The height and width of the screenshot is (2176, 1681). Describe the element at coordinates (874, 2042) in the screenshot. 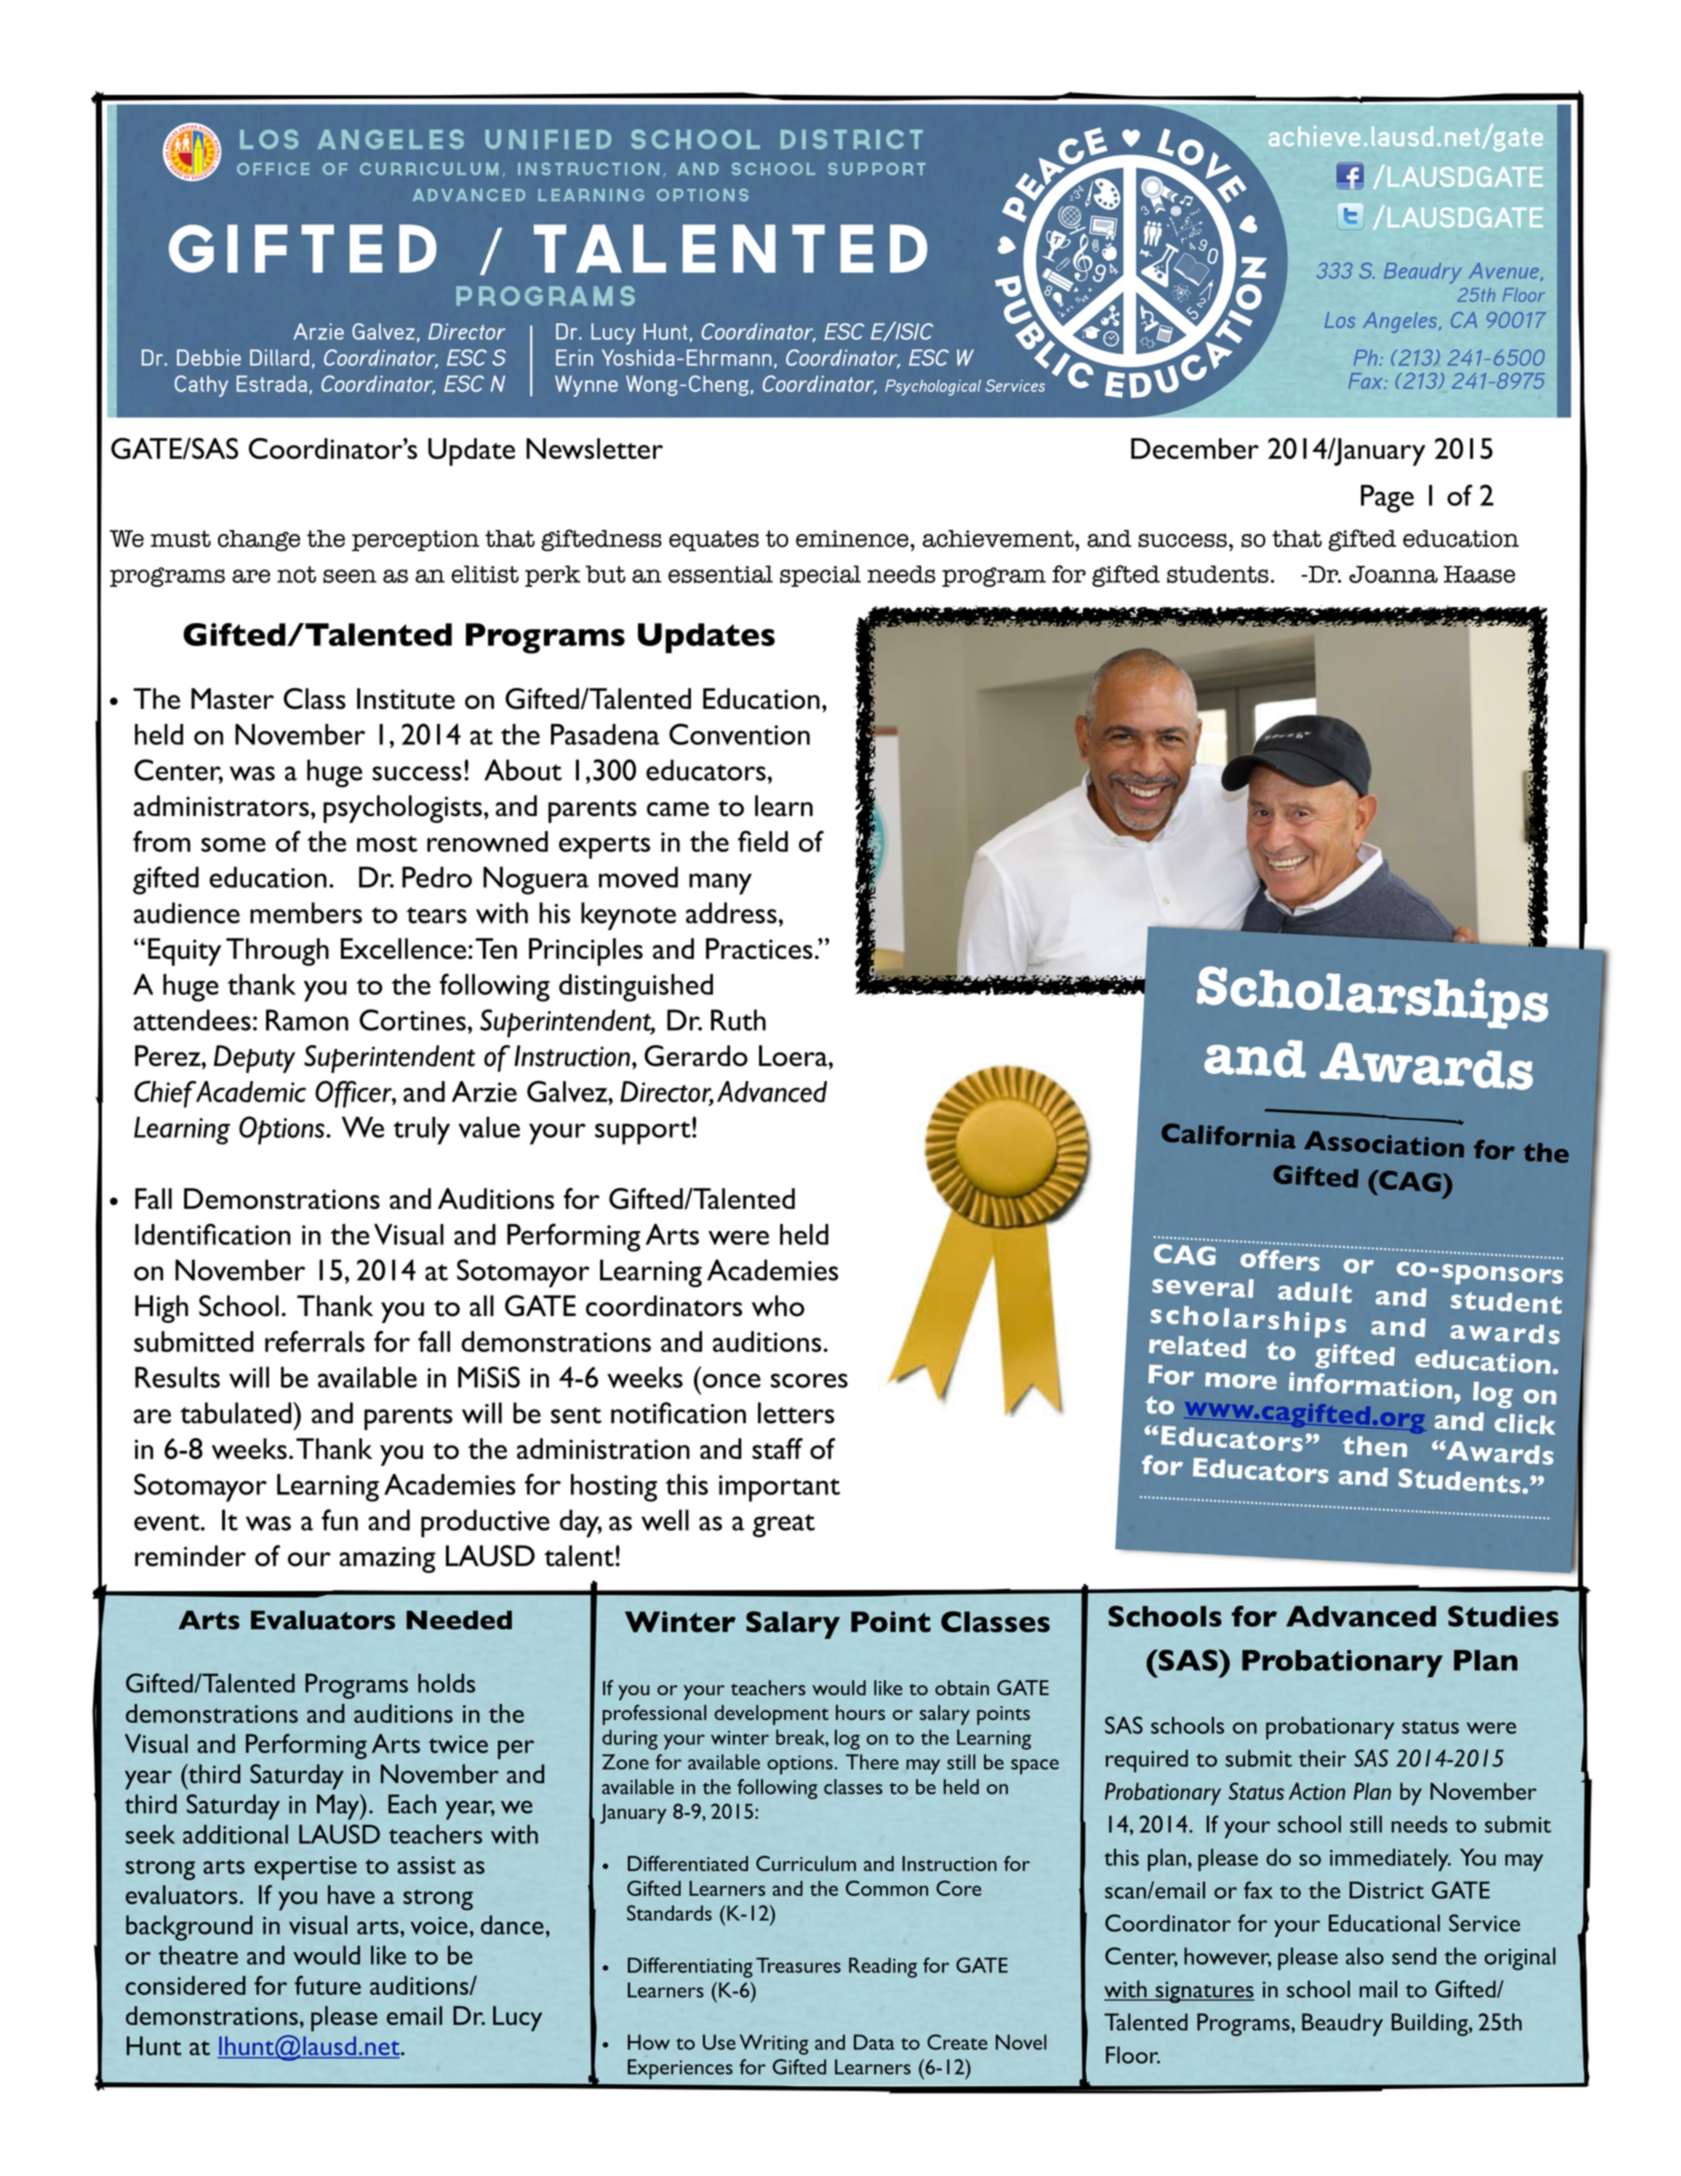

I see `Data` at that location.
